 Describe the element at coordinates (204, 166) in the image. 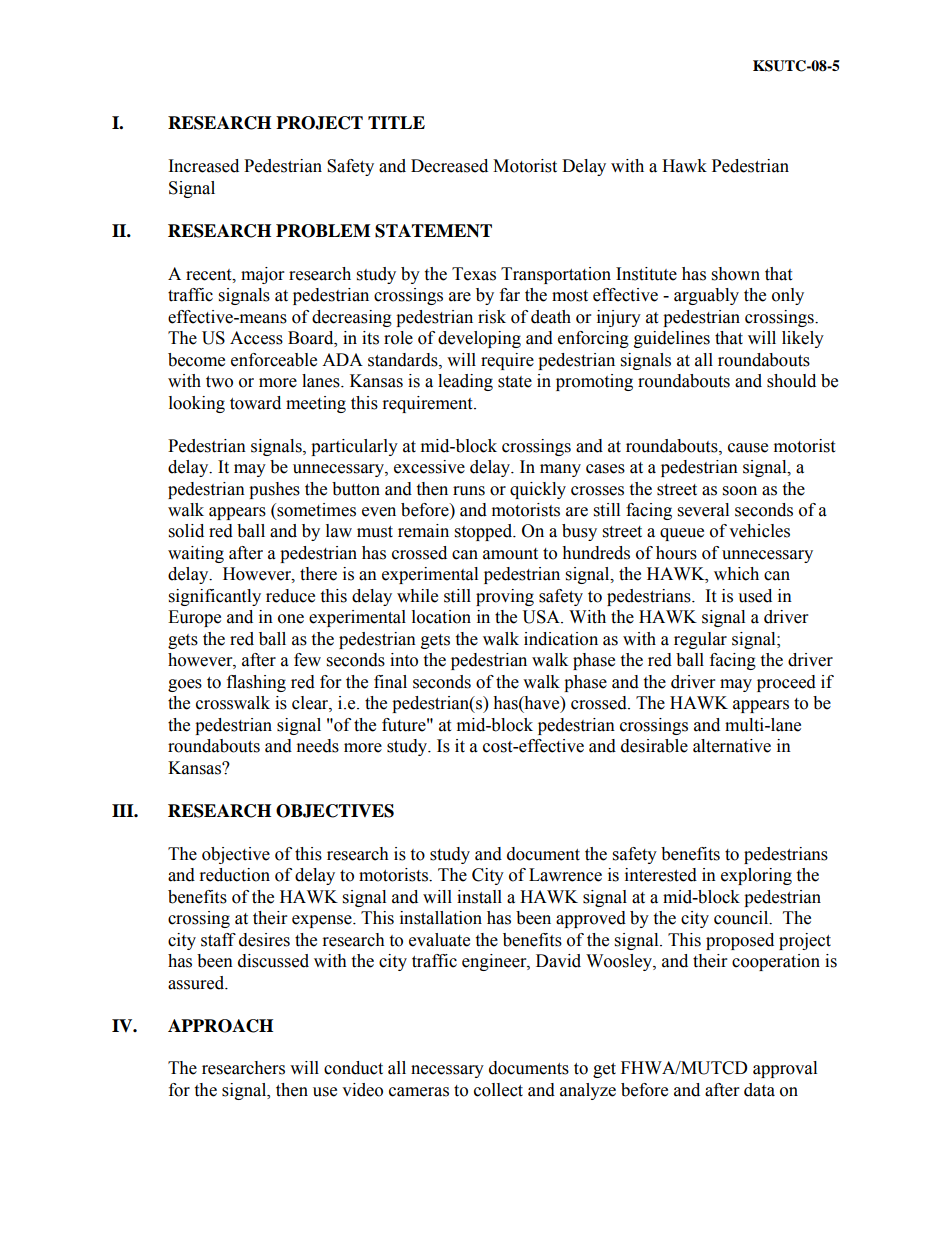

I see `Increased` at that location.
